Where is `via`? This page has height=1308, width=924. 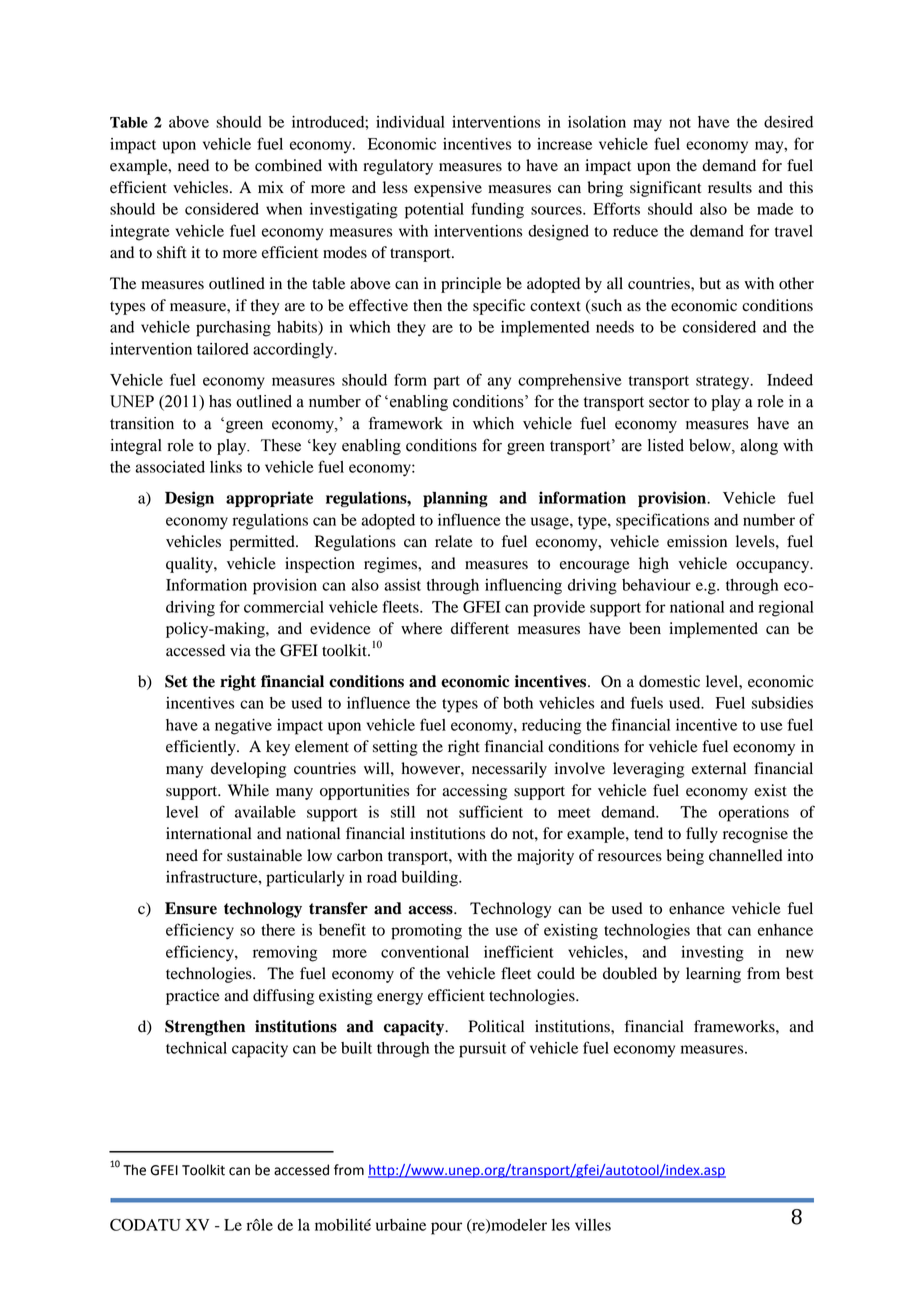
via is located at coordinates (240, 650).
